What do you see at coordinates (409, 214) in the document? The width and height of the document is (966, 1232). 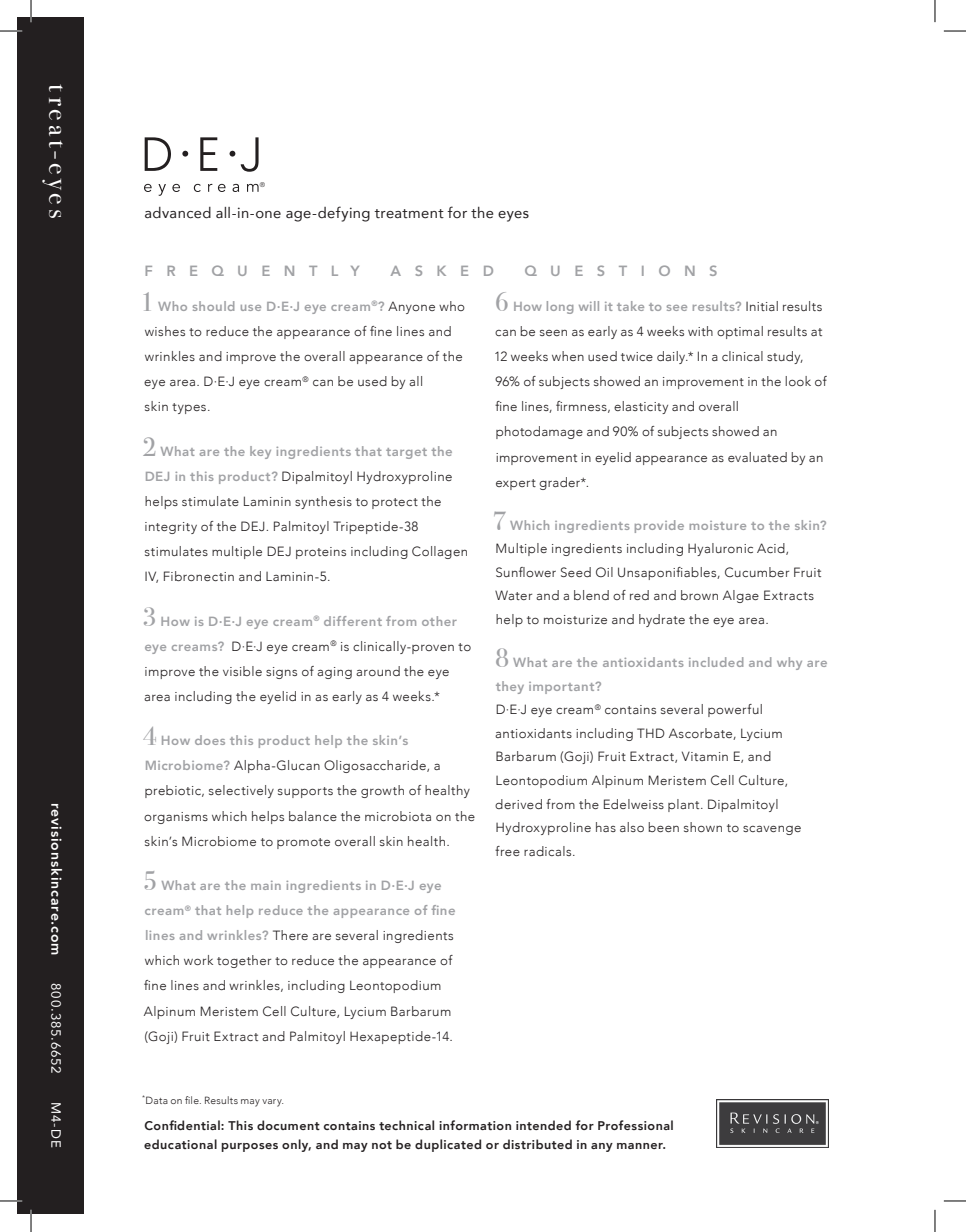 I see `treatment` at bounding box center [409, 214].
